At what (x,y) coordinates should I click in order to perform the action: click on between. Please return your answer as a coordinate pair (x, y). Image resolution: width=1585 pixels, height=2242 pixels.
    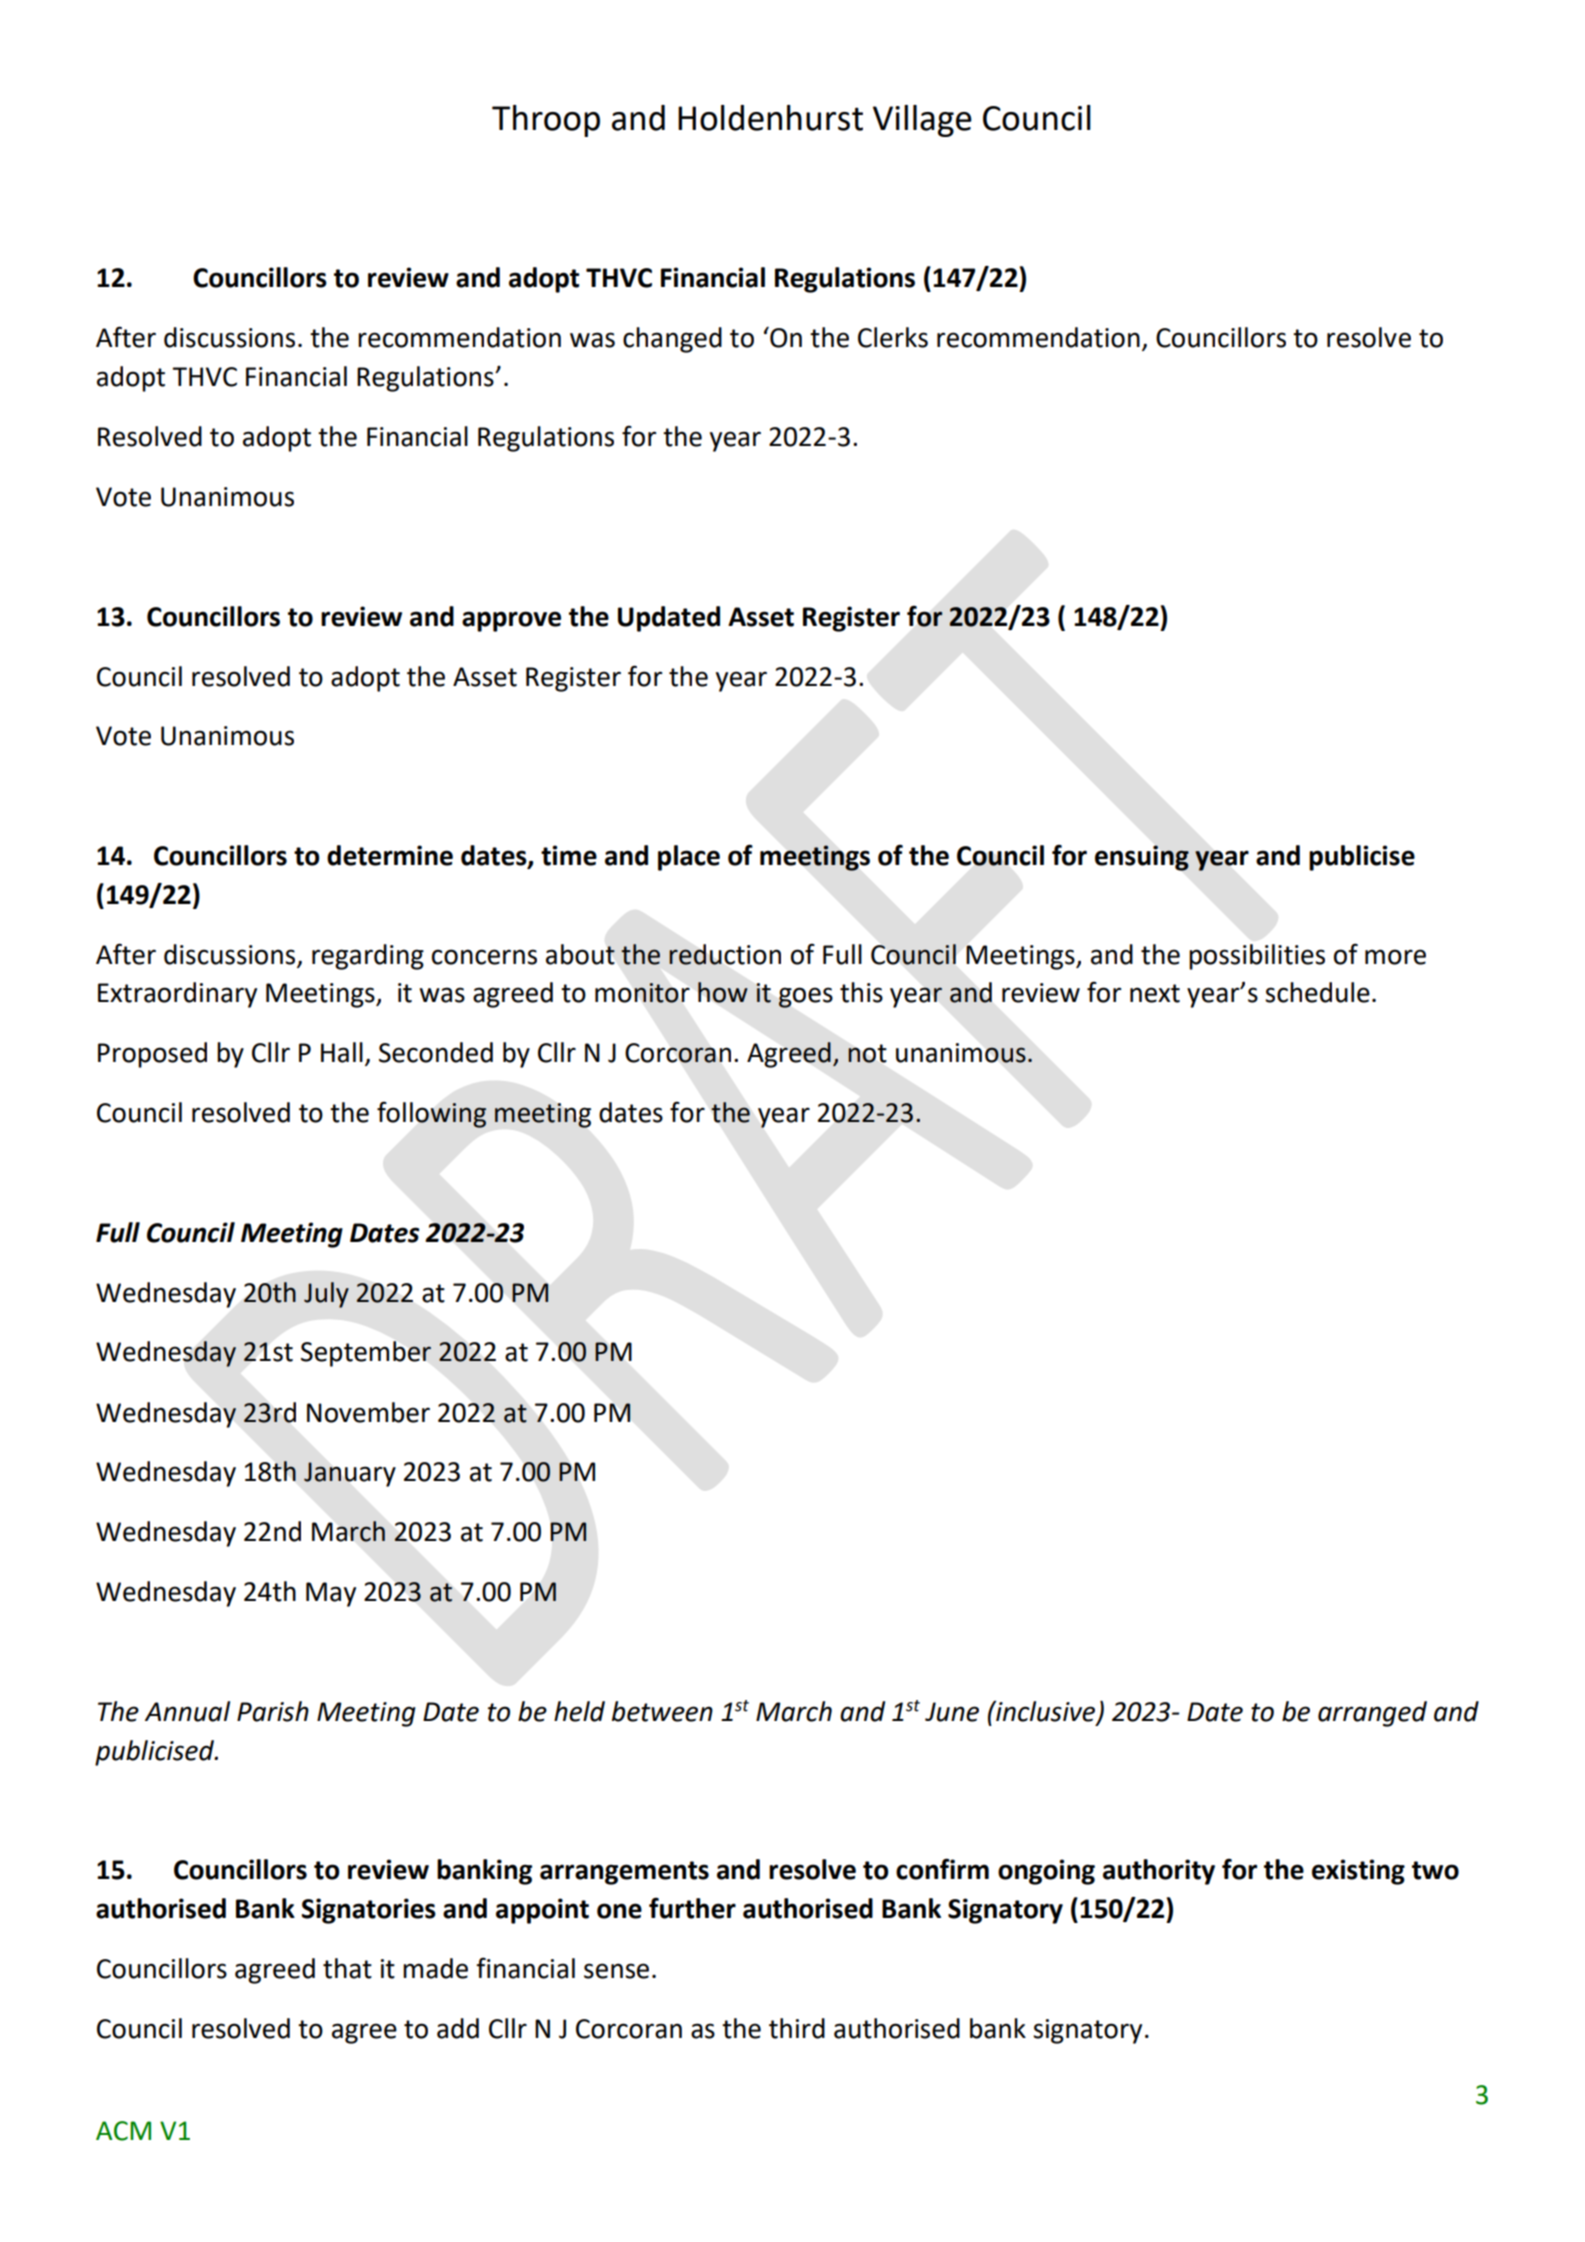
    Looking at the image, I should click on (662, 1711).
